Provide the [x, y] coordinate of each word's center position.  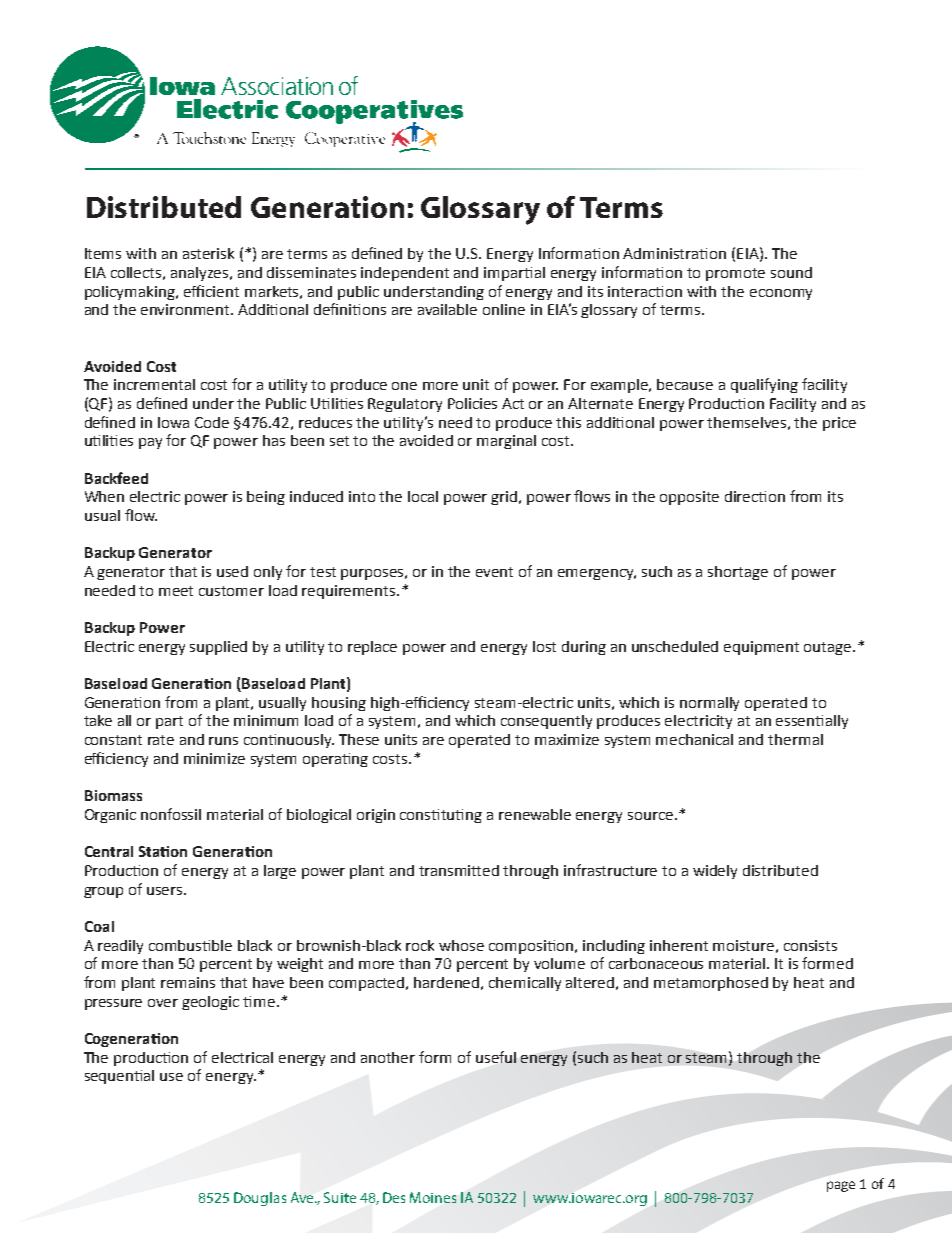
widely [715, 872]
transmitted [459, 870]
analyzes [201, 274]
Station [163, 851]
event [494, 572]
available [447, 309]
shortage [738, 573]
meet [176, 591]
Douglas [260, 1199]
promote [735, 274]
